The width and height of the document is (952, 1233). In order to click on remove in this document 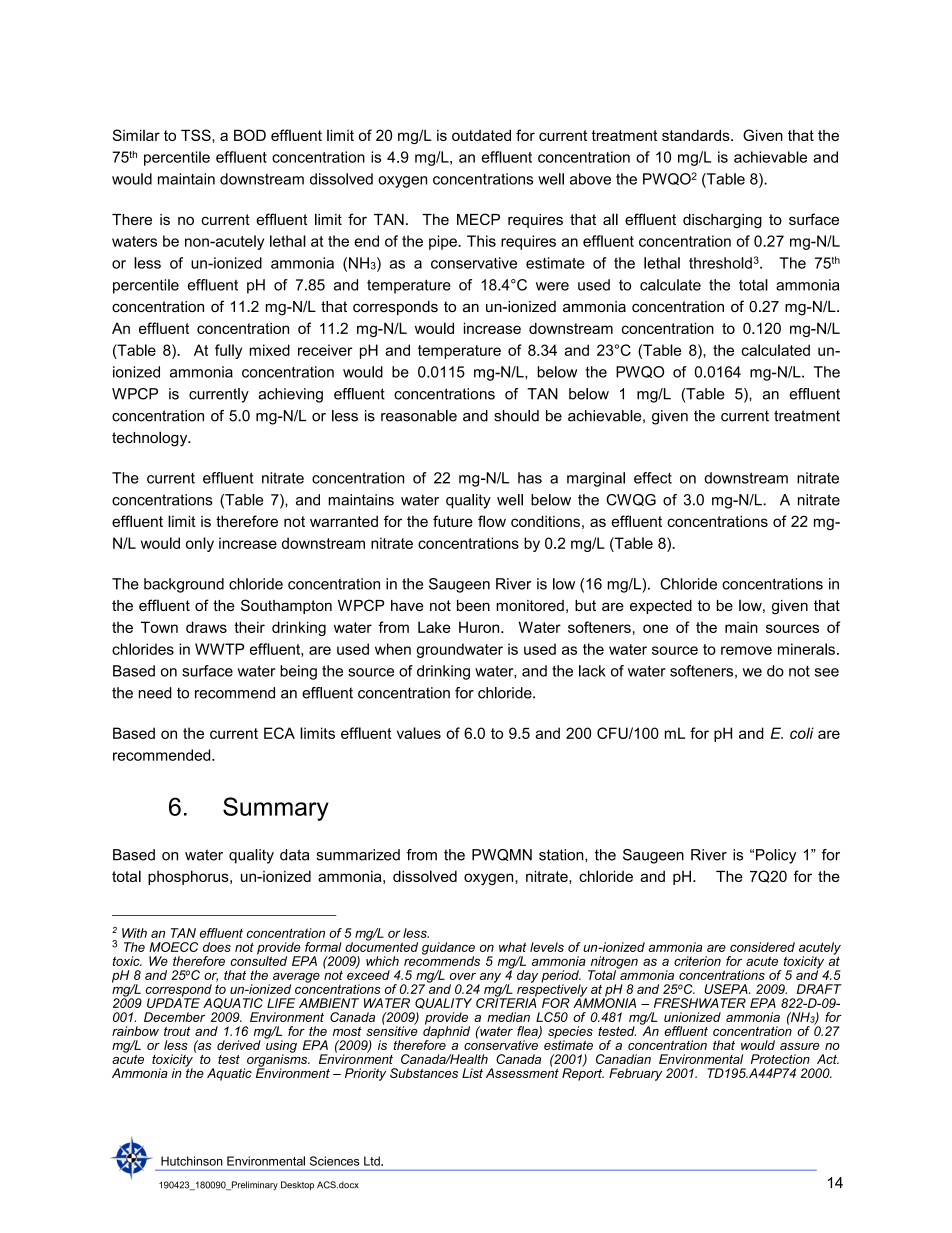, I will do `click(746, 650)`.
